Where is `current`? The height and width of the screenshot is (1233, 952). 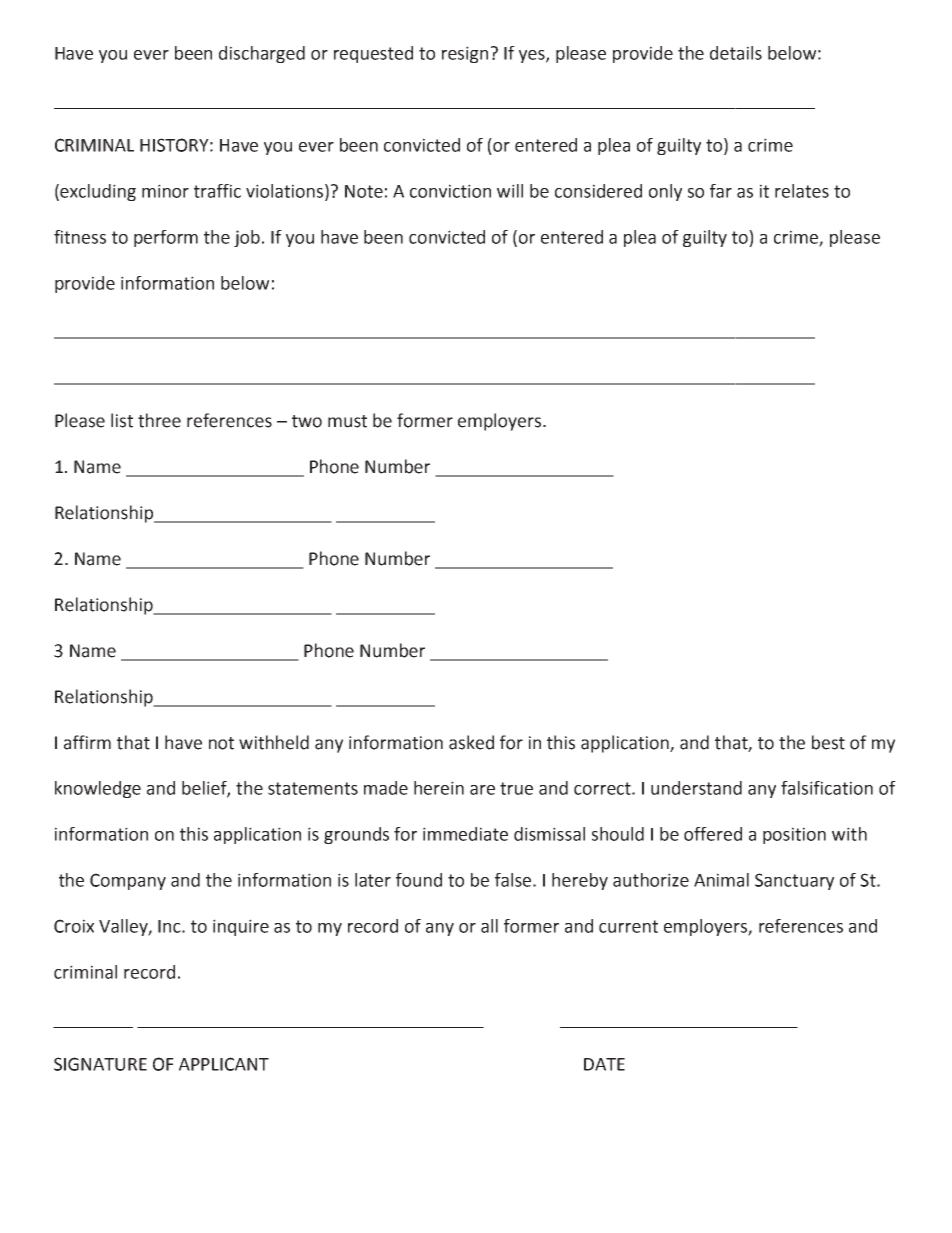
current is located at coordinates (628, 926).
